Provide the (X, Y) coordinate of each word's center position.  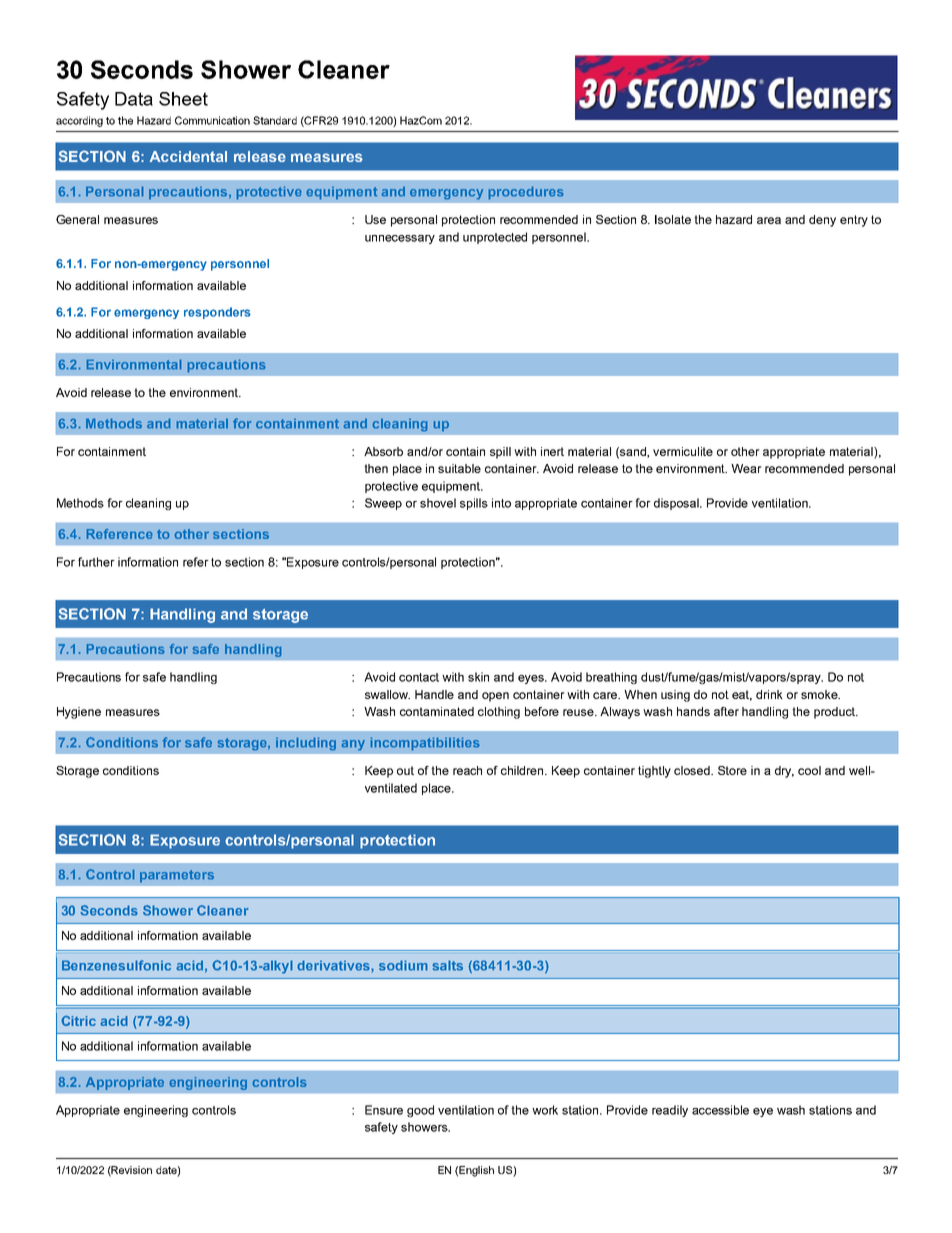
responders (217, 313)
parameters (177, 876)
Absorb (383, 451)
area (769, 220)
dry (784, 772)
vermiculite (683, 451)
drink (769, 694)
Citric (78, 1020)
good (420, 1111)
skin (478, 677)
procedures (526, 193)
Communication (212, 120)
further (96, 562)
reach (467, 770)
